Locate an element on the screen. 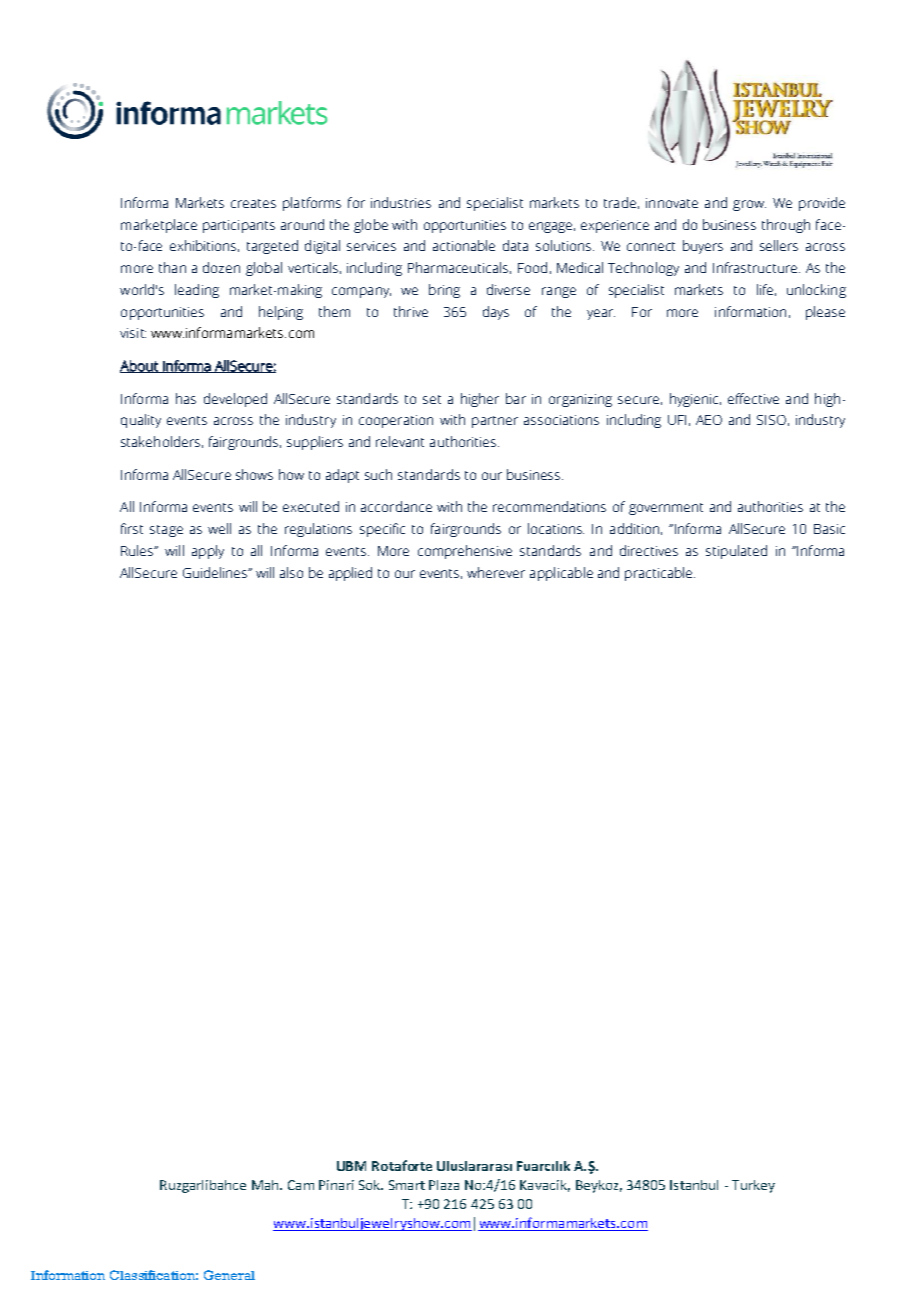 The image size is (924, 1307). participants is located at coordinates (239, 226).
